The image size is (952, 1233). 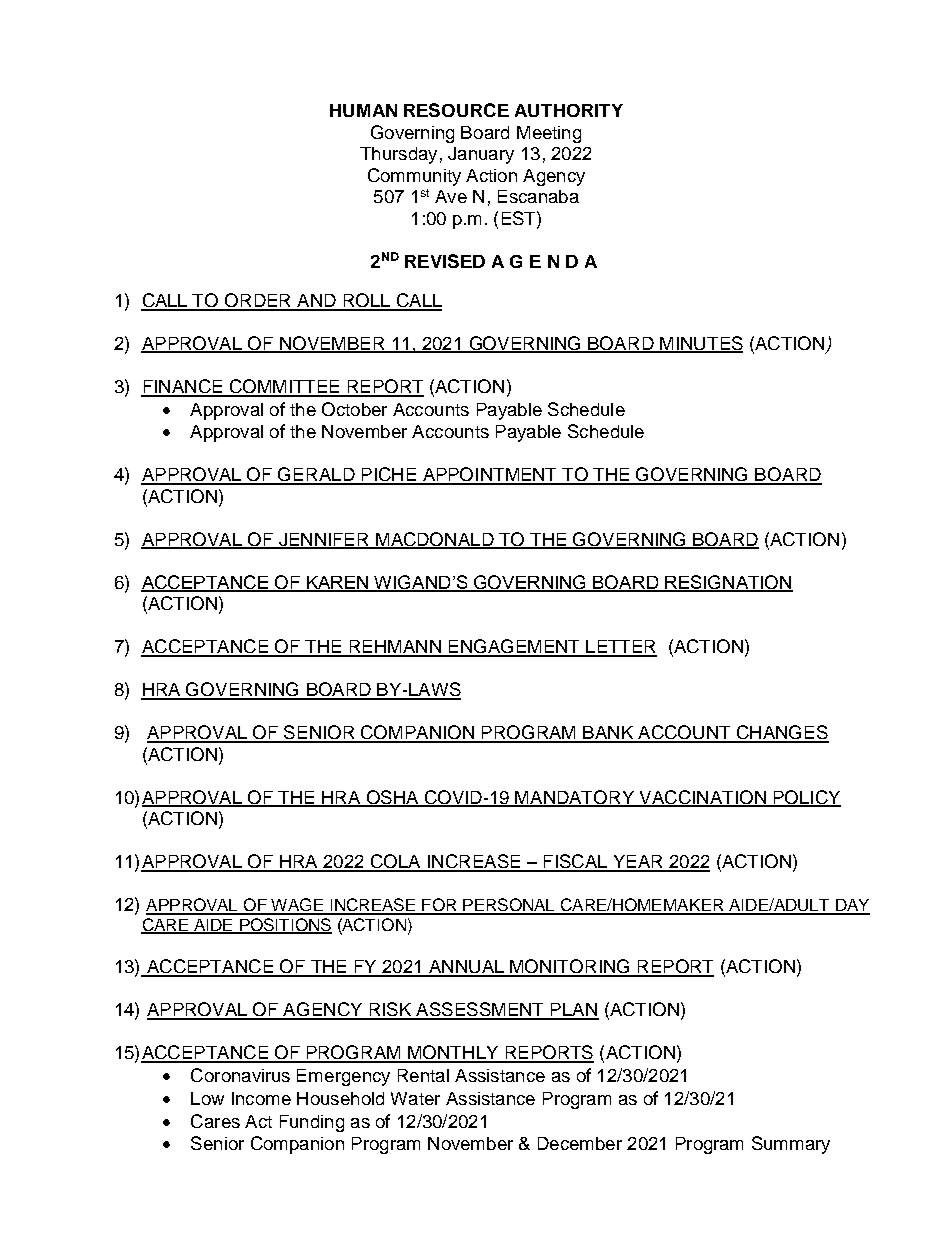 I want to click on AUTHORITY, so click(x=569, y=110).
